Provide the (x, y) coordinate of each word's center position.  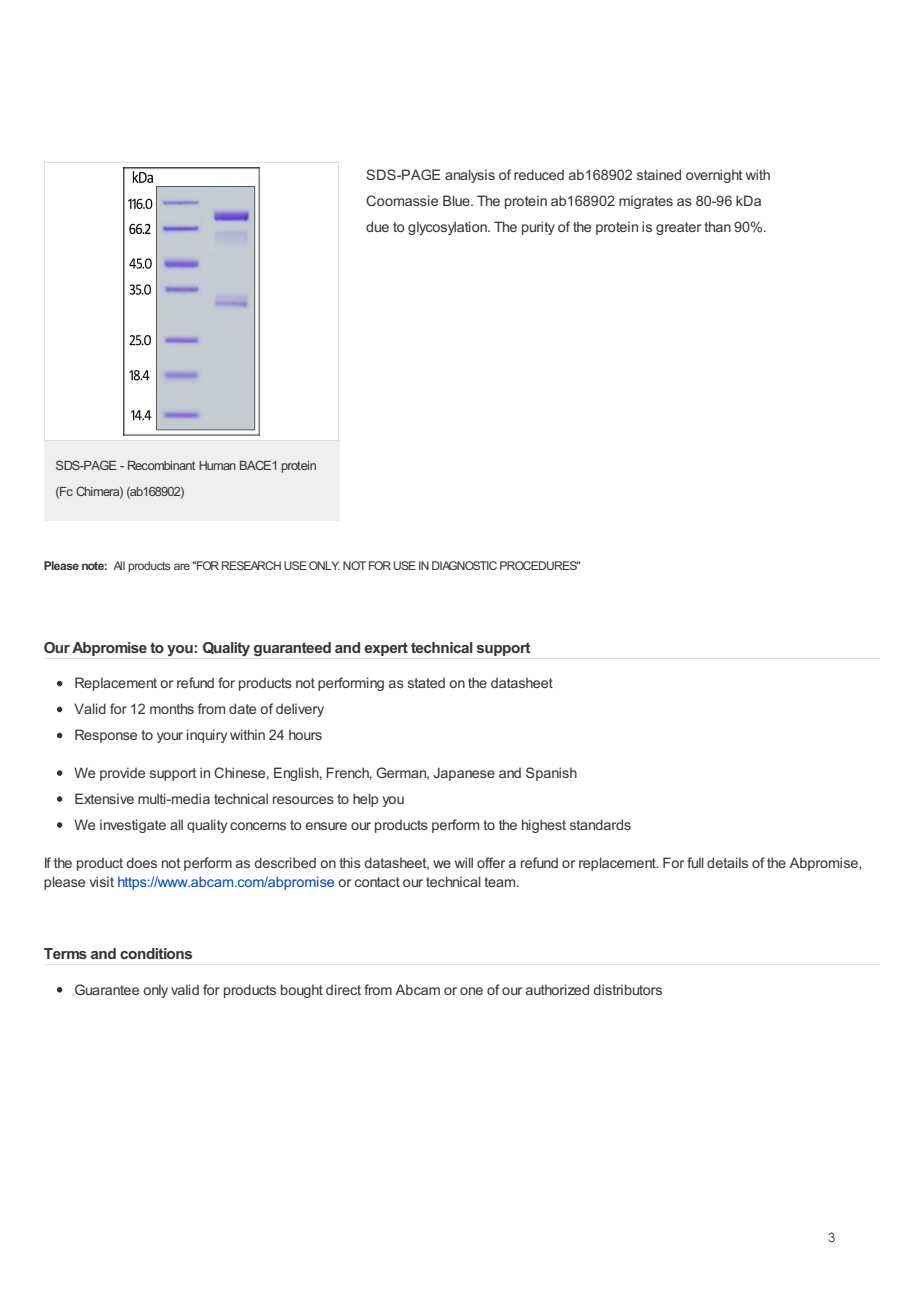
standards (600, 824)
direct (343, 989)
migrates (646, 202)
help (365, 800)
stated (426, 682)
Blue (457, 200)
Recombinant (161, 465)
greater (678, 228)
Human (217, 465)
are (182, 566)
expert (386, 649)
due (377, 226)
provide (122, 774)
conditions (156, 953)
